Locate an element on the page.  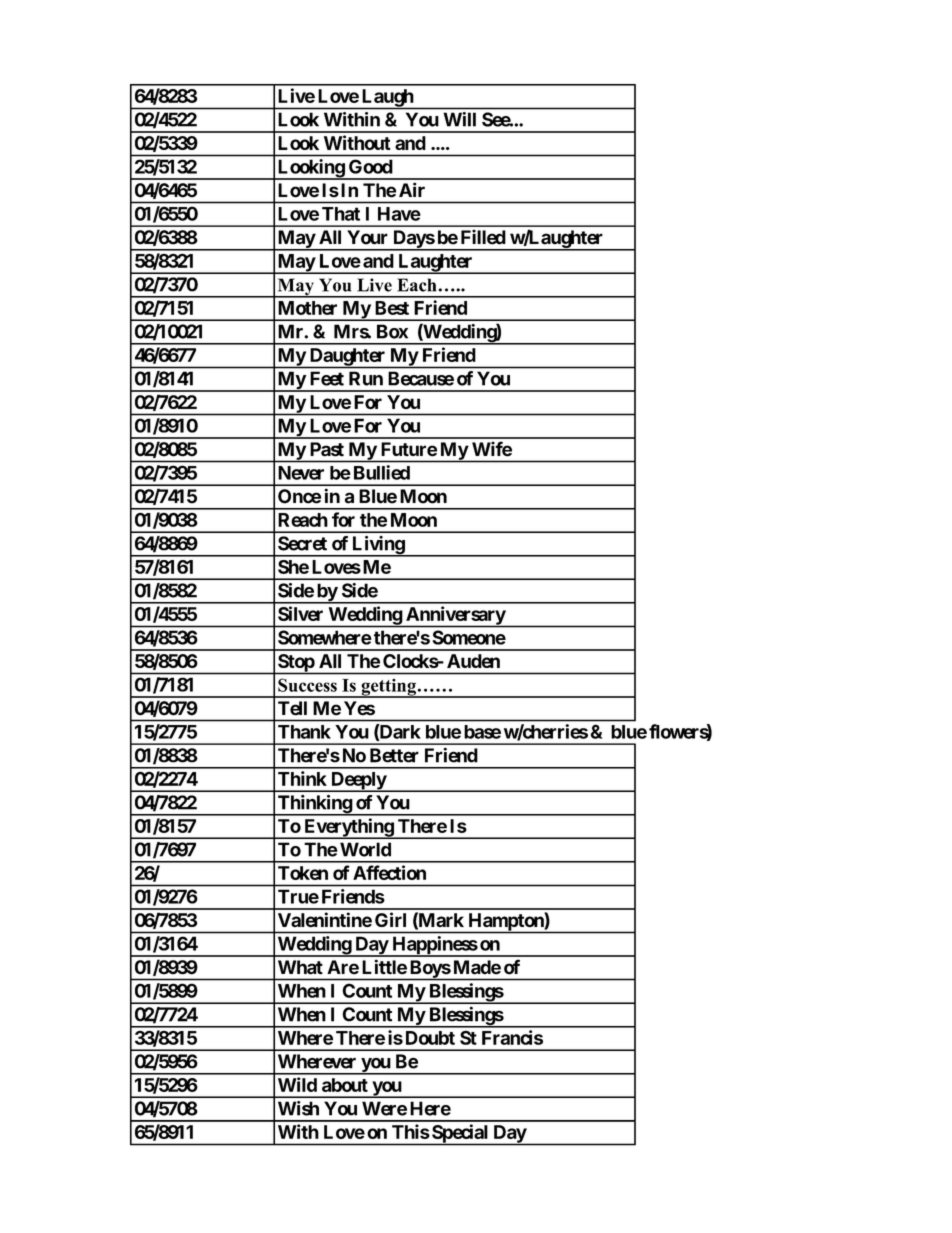
Anniversary is located at coordinates (455, 616).
